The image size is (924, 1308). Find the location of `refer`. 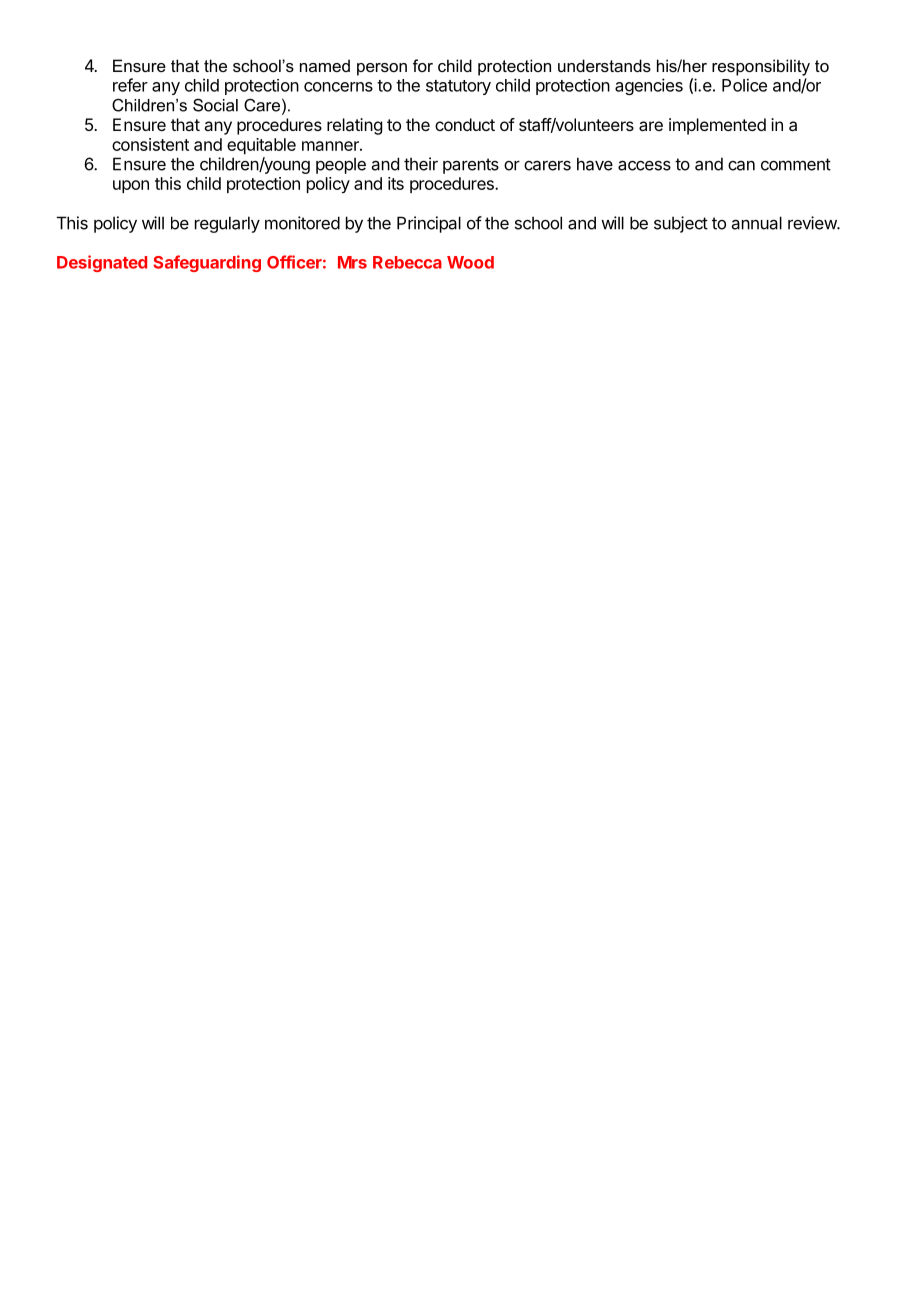

refer is located at coordinates (130, 85).
